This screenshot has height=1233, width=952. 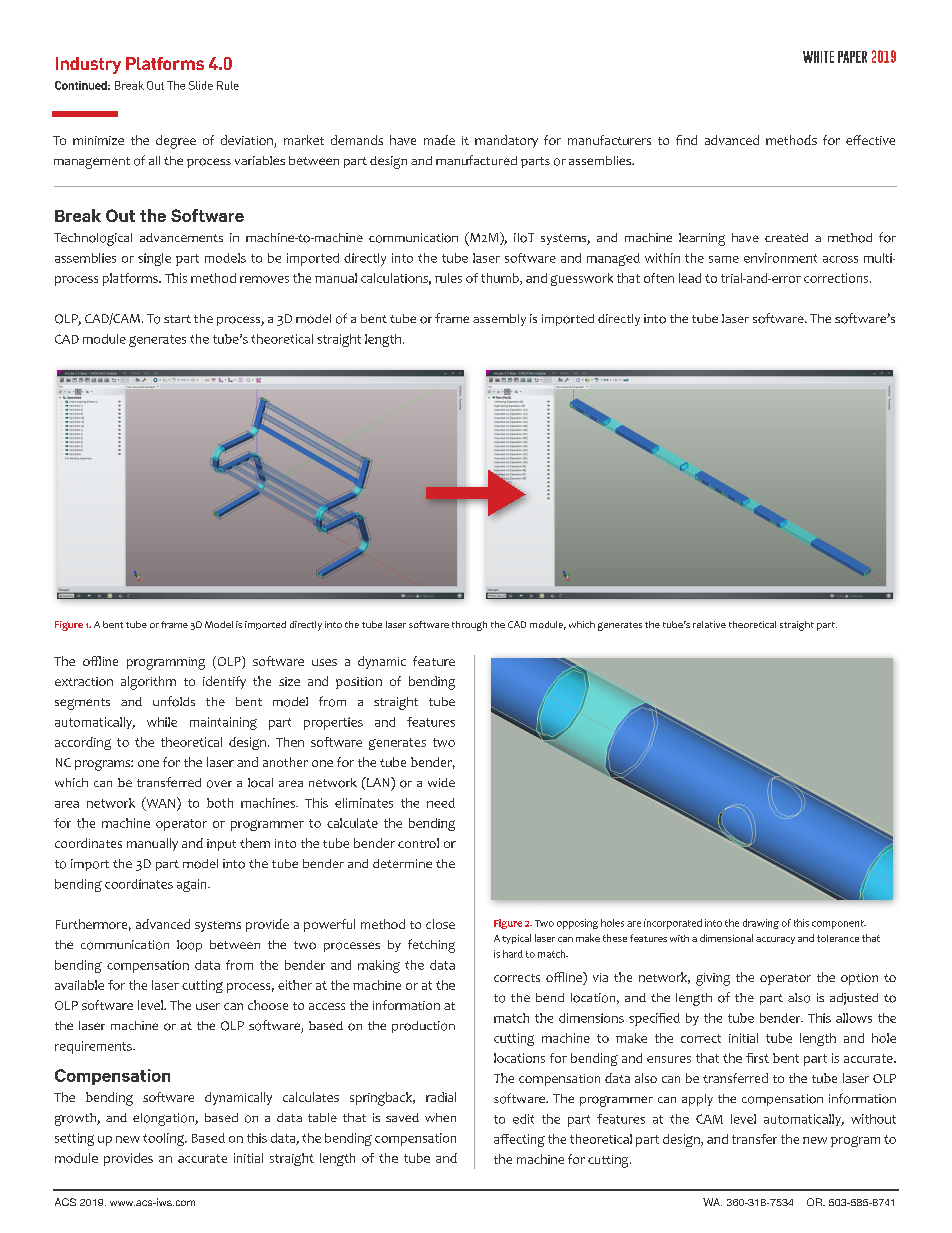 What do you see at coordinates (201, 85) in the screenshot?
I see `Slide` at bounding box center [201, 85].
